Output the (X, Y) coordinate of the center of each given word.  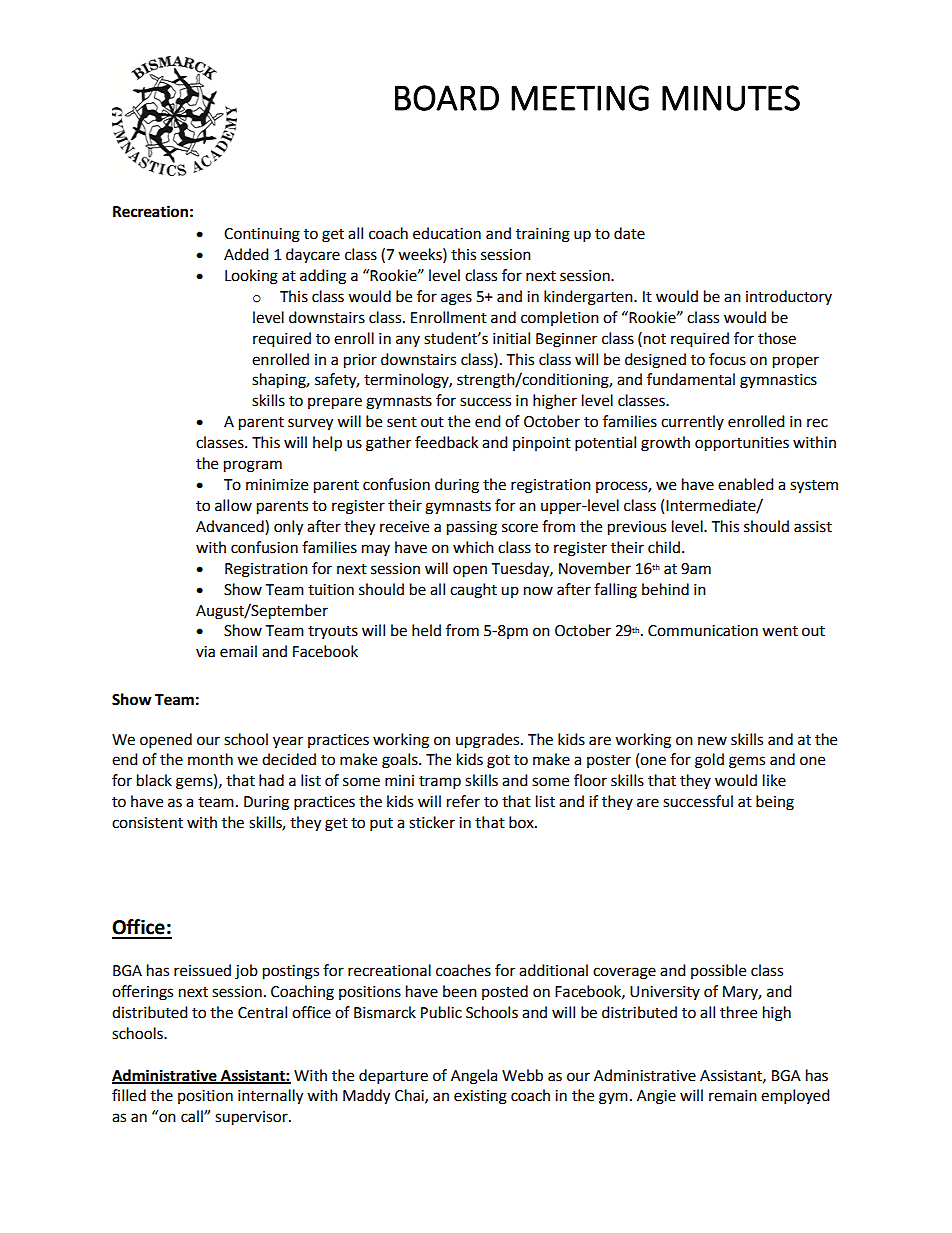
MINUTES (731, 98)
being (775, 803)
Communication (703, 631)
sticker (432, 822)
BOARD (447, 98)
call (193, 1116)
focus (727, 359)
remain (733, 1096)
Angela (474, 1077)
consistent (147, 823)
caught (473, 591)
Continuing (262, 235)
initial (511, 338)
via (205, 652)
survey (310, 424)
